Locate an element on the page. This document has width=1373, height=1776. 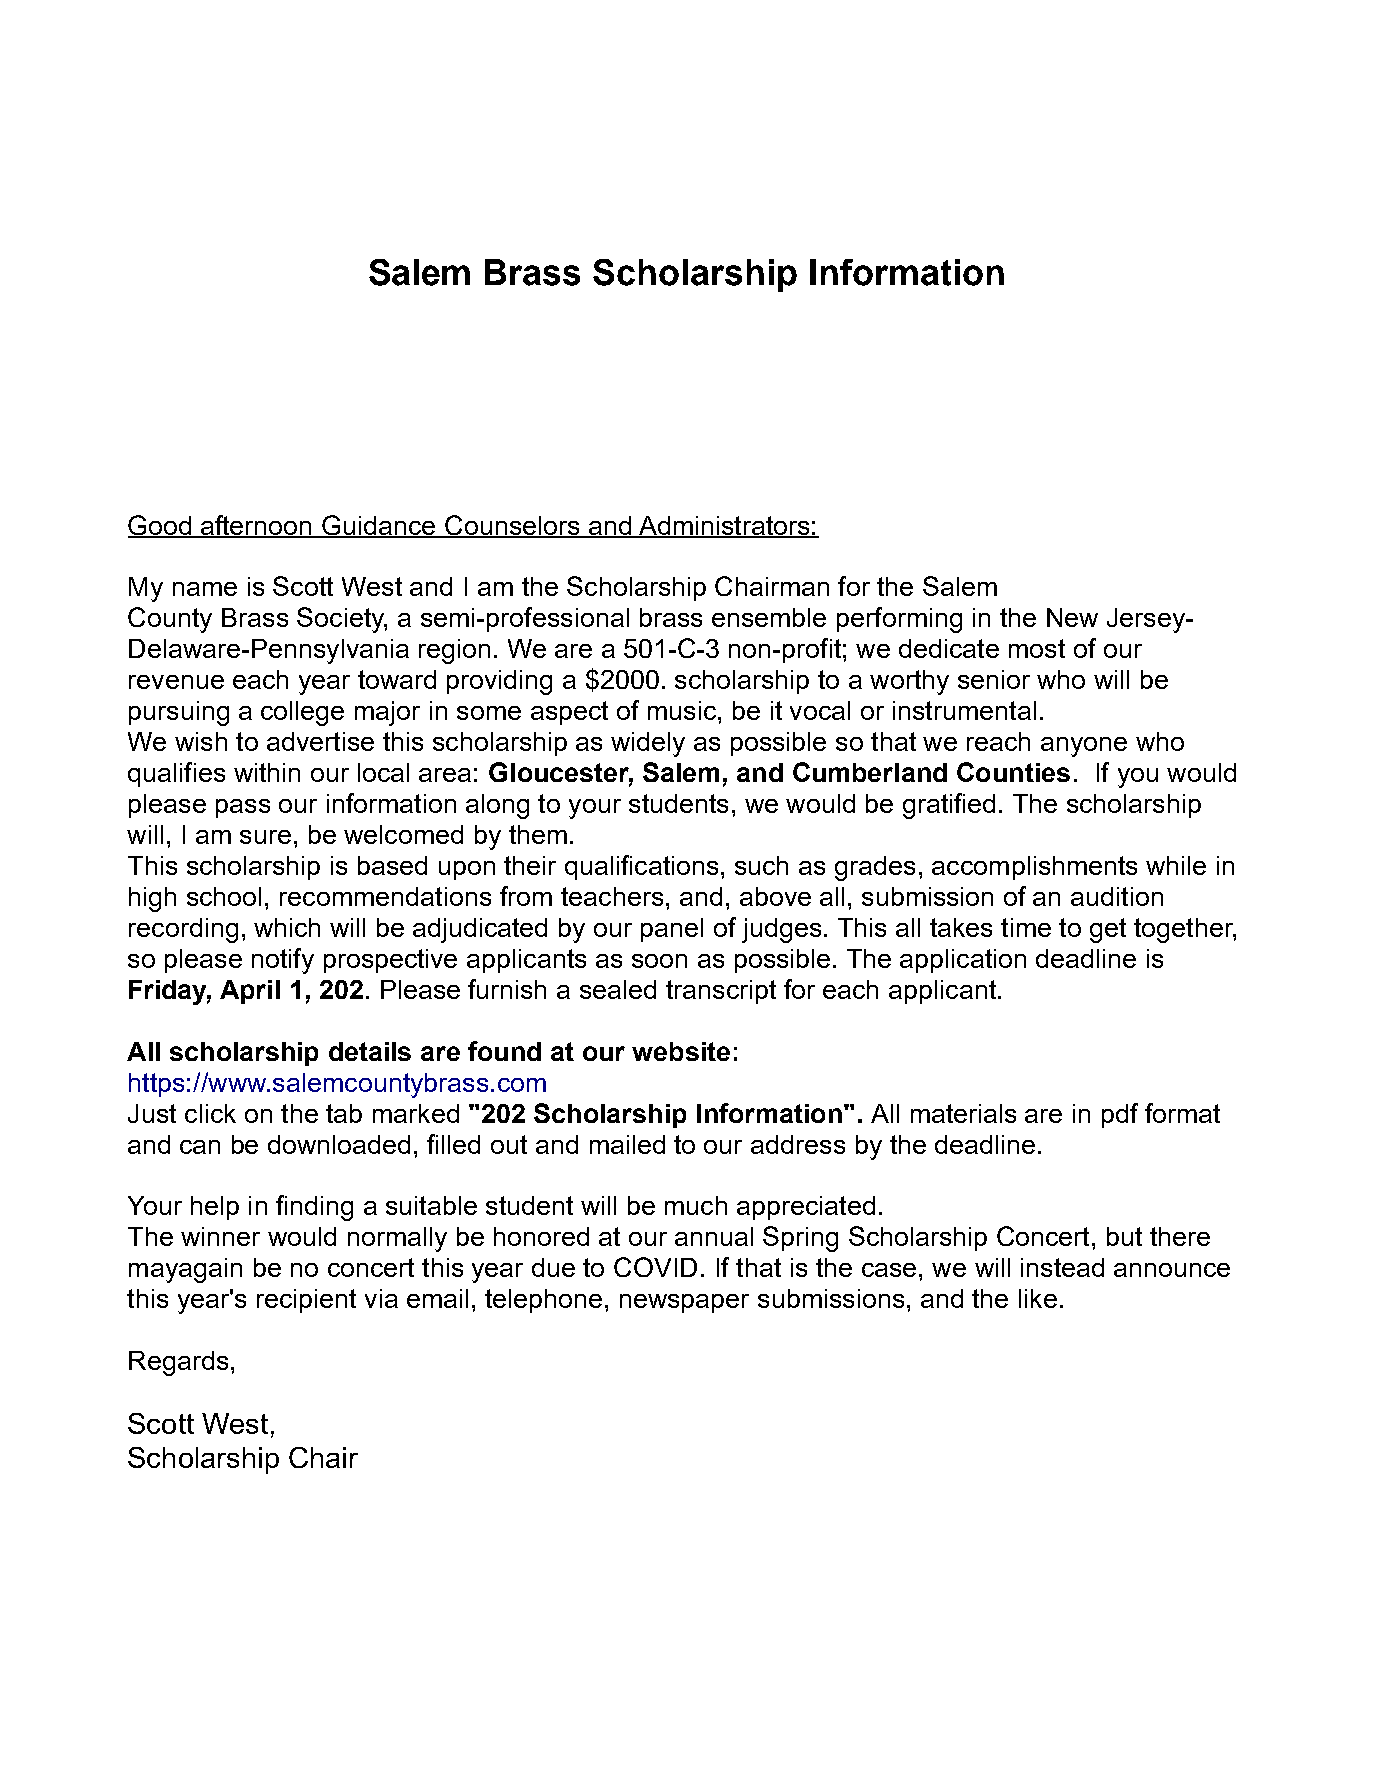
widely is located at coordinates (648, 744).
